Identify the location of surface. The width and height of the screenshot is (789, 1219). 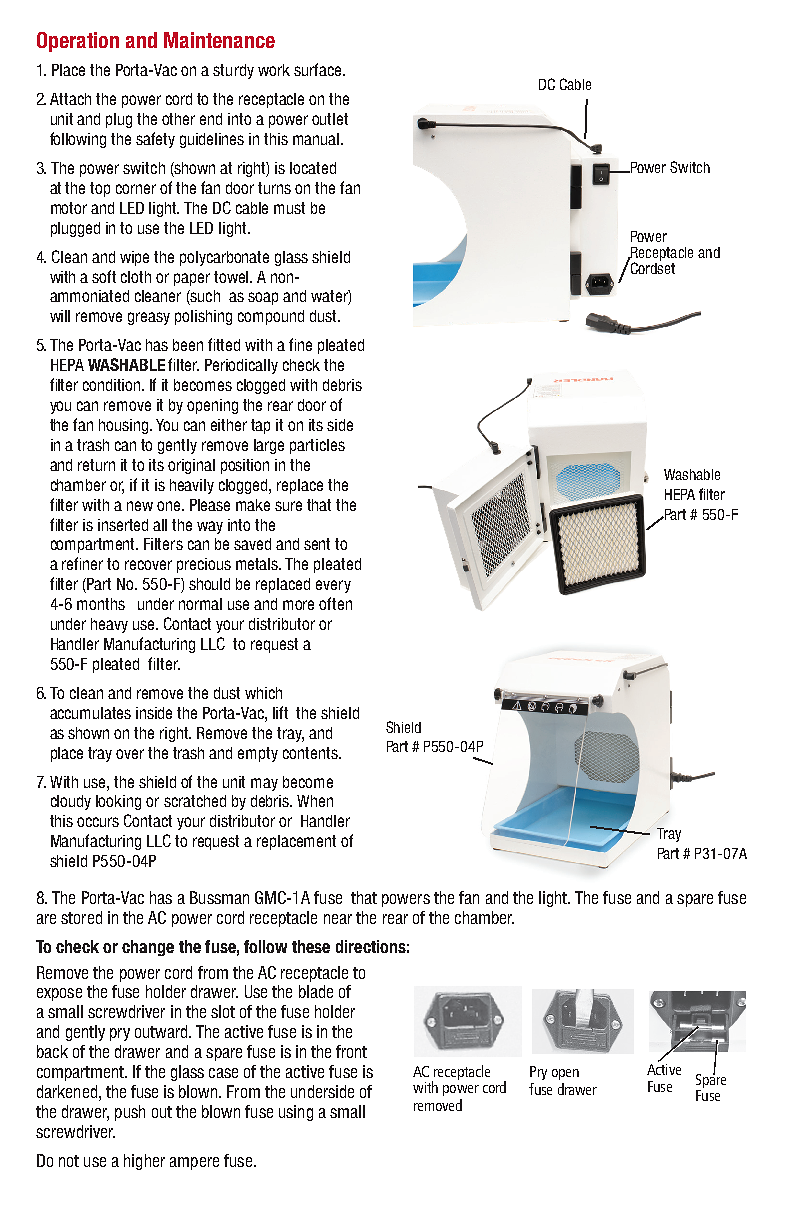
(319, 69).
